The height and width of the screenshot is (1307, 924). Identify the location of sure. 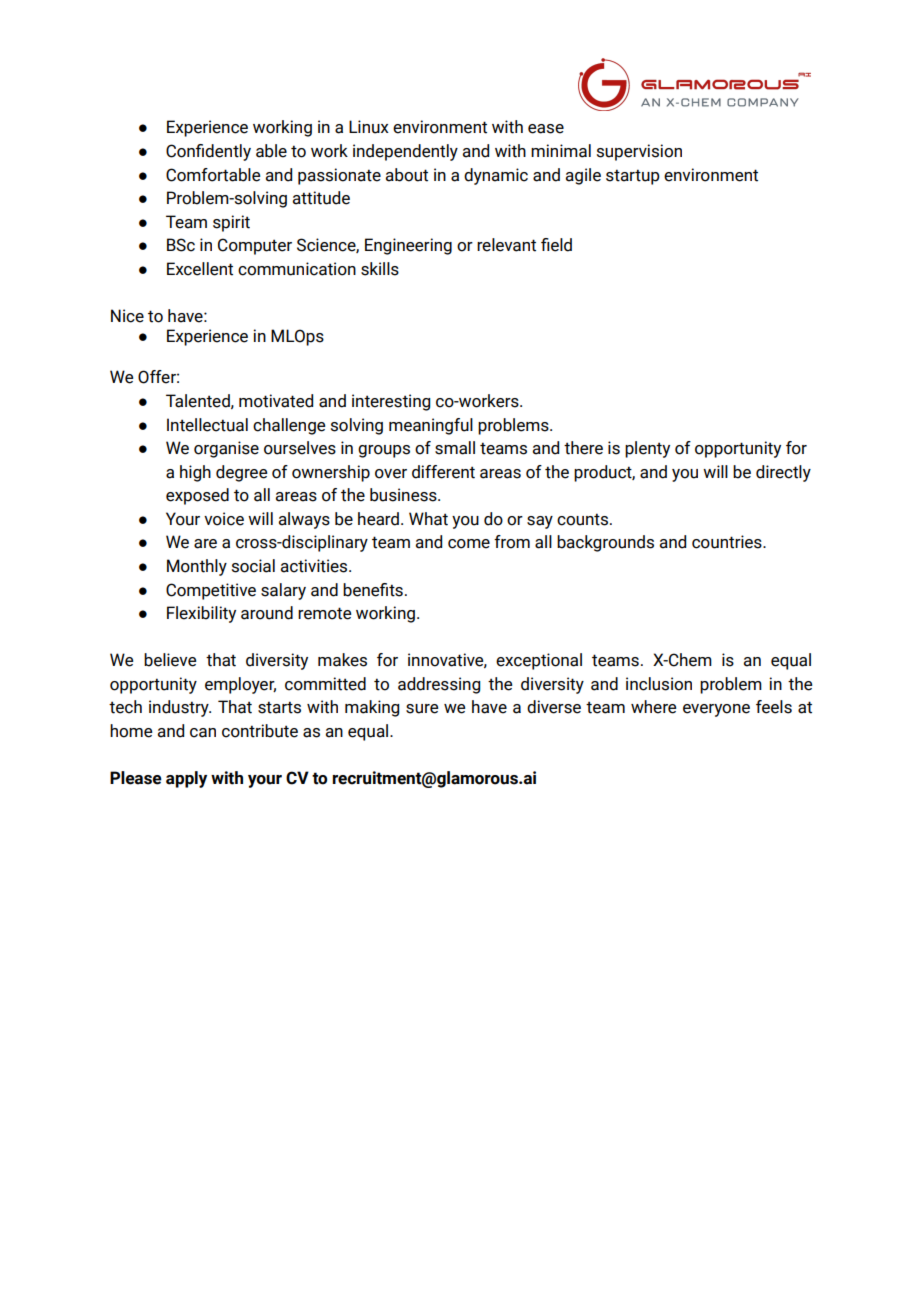
(422, 709).
